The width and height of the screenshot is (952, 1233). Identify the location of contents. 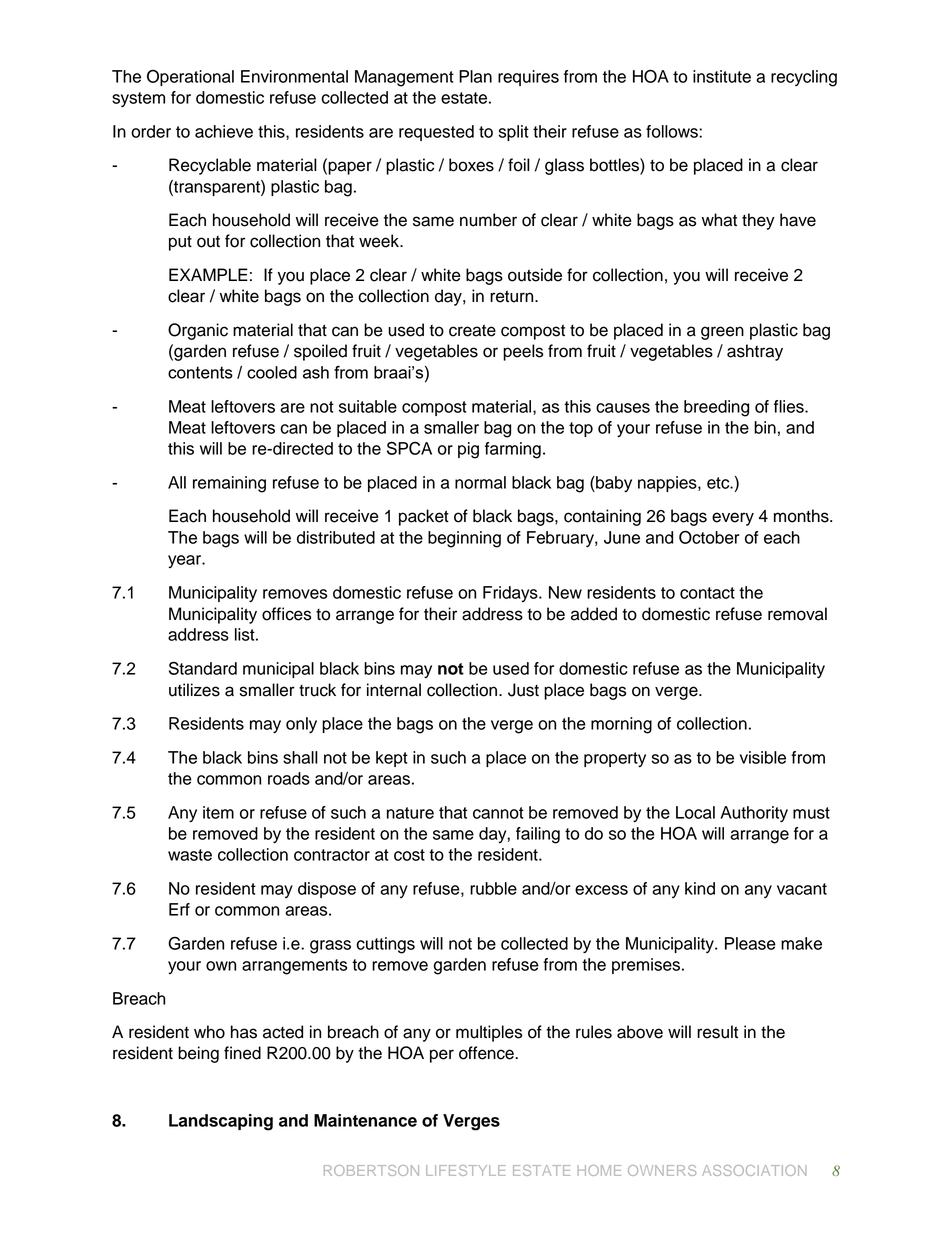
(200, 372).
